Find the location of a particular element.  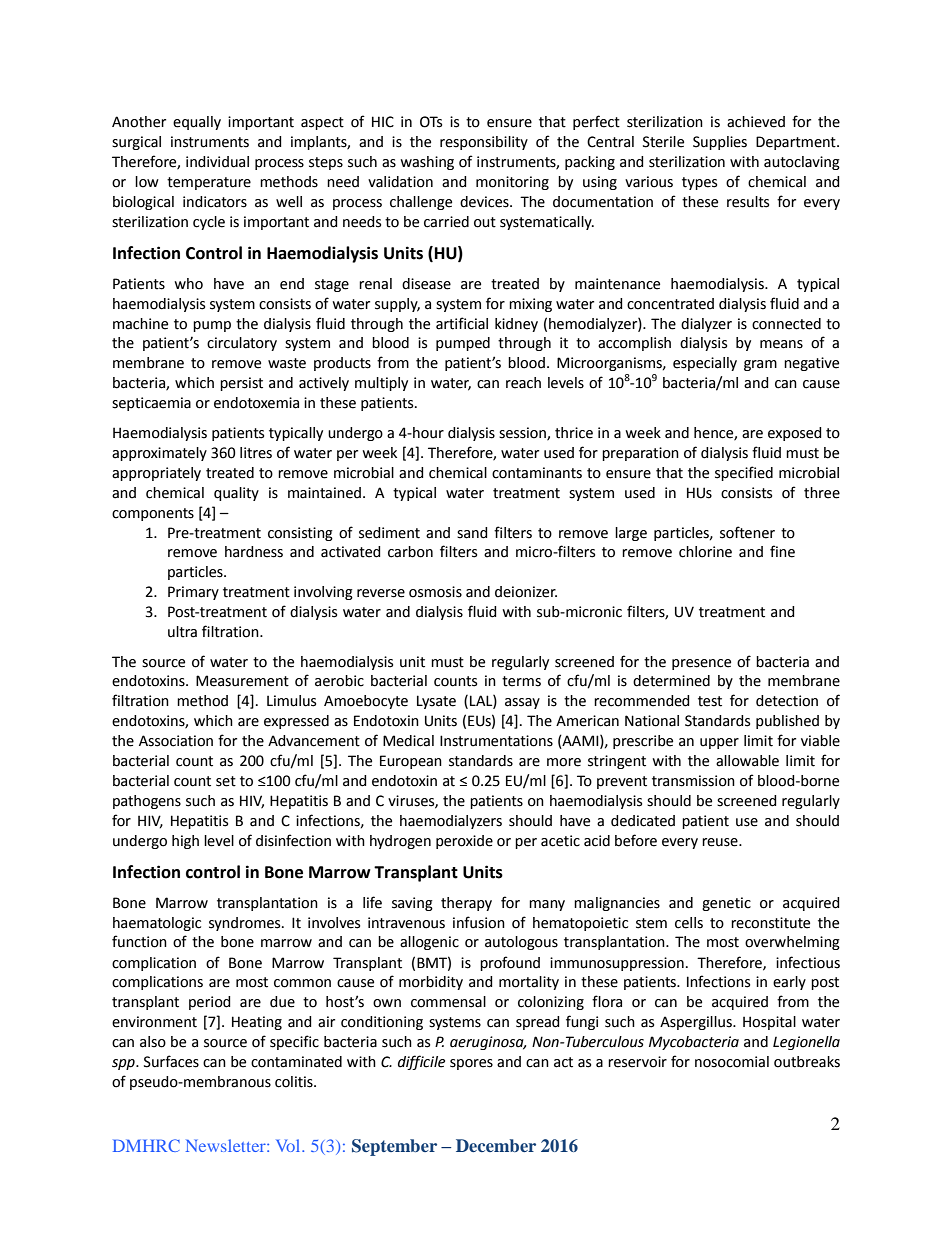

individual is located at coordinates (217, 162).
